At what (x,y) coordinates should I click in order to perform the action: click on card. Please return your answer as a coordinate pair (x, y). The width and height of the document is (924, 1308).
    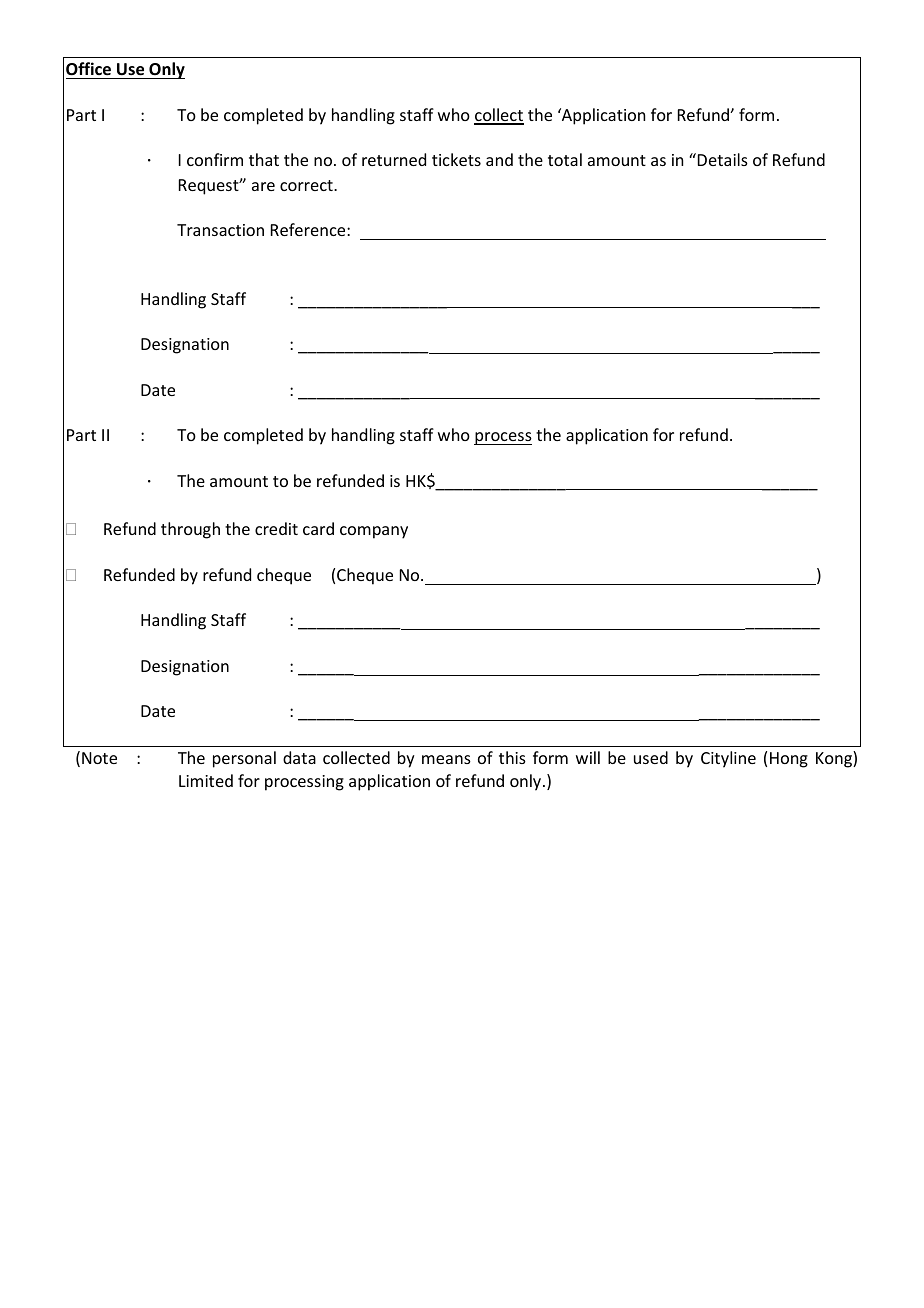
    Looking at the image, I should click on (318, 528).
